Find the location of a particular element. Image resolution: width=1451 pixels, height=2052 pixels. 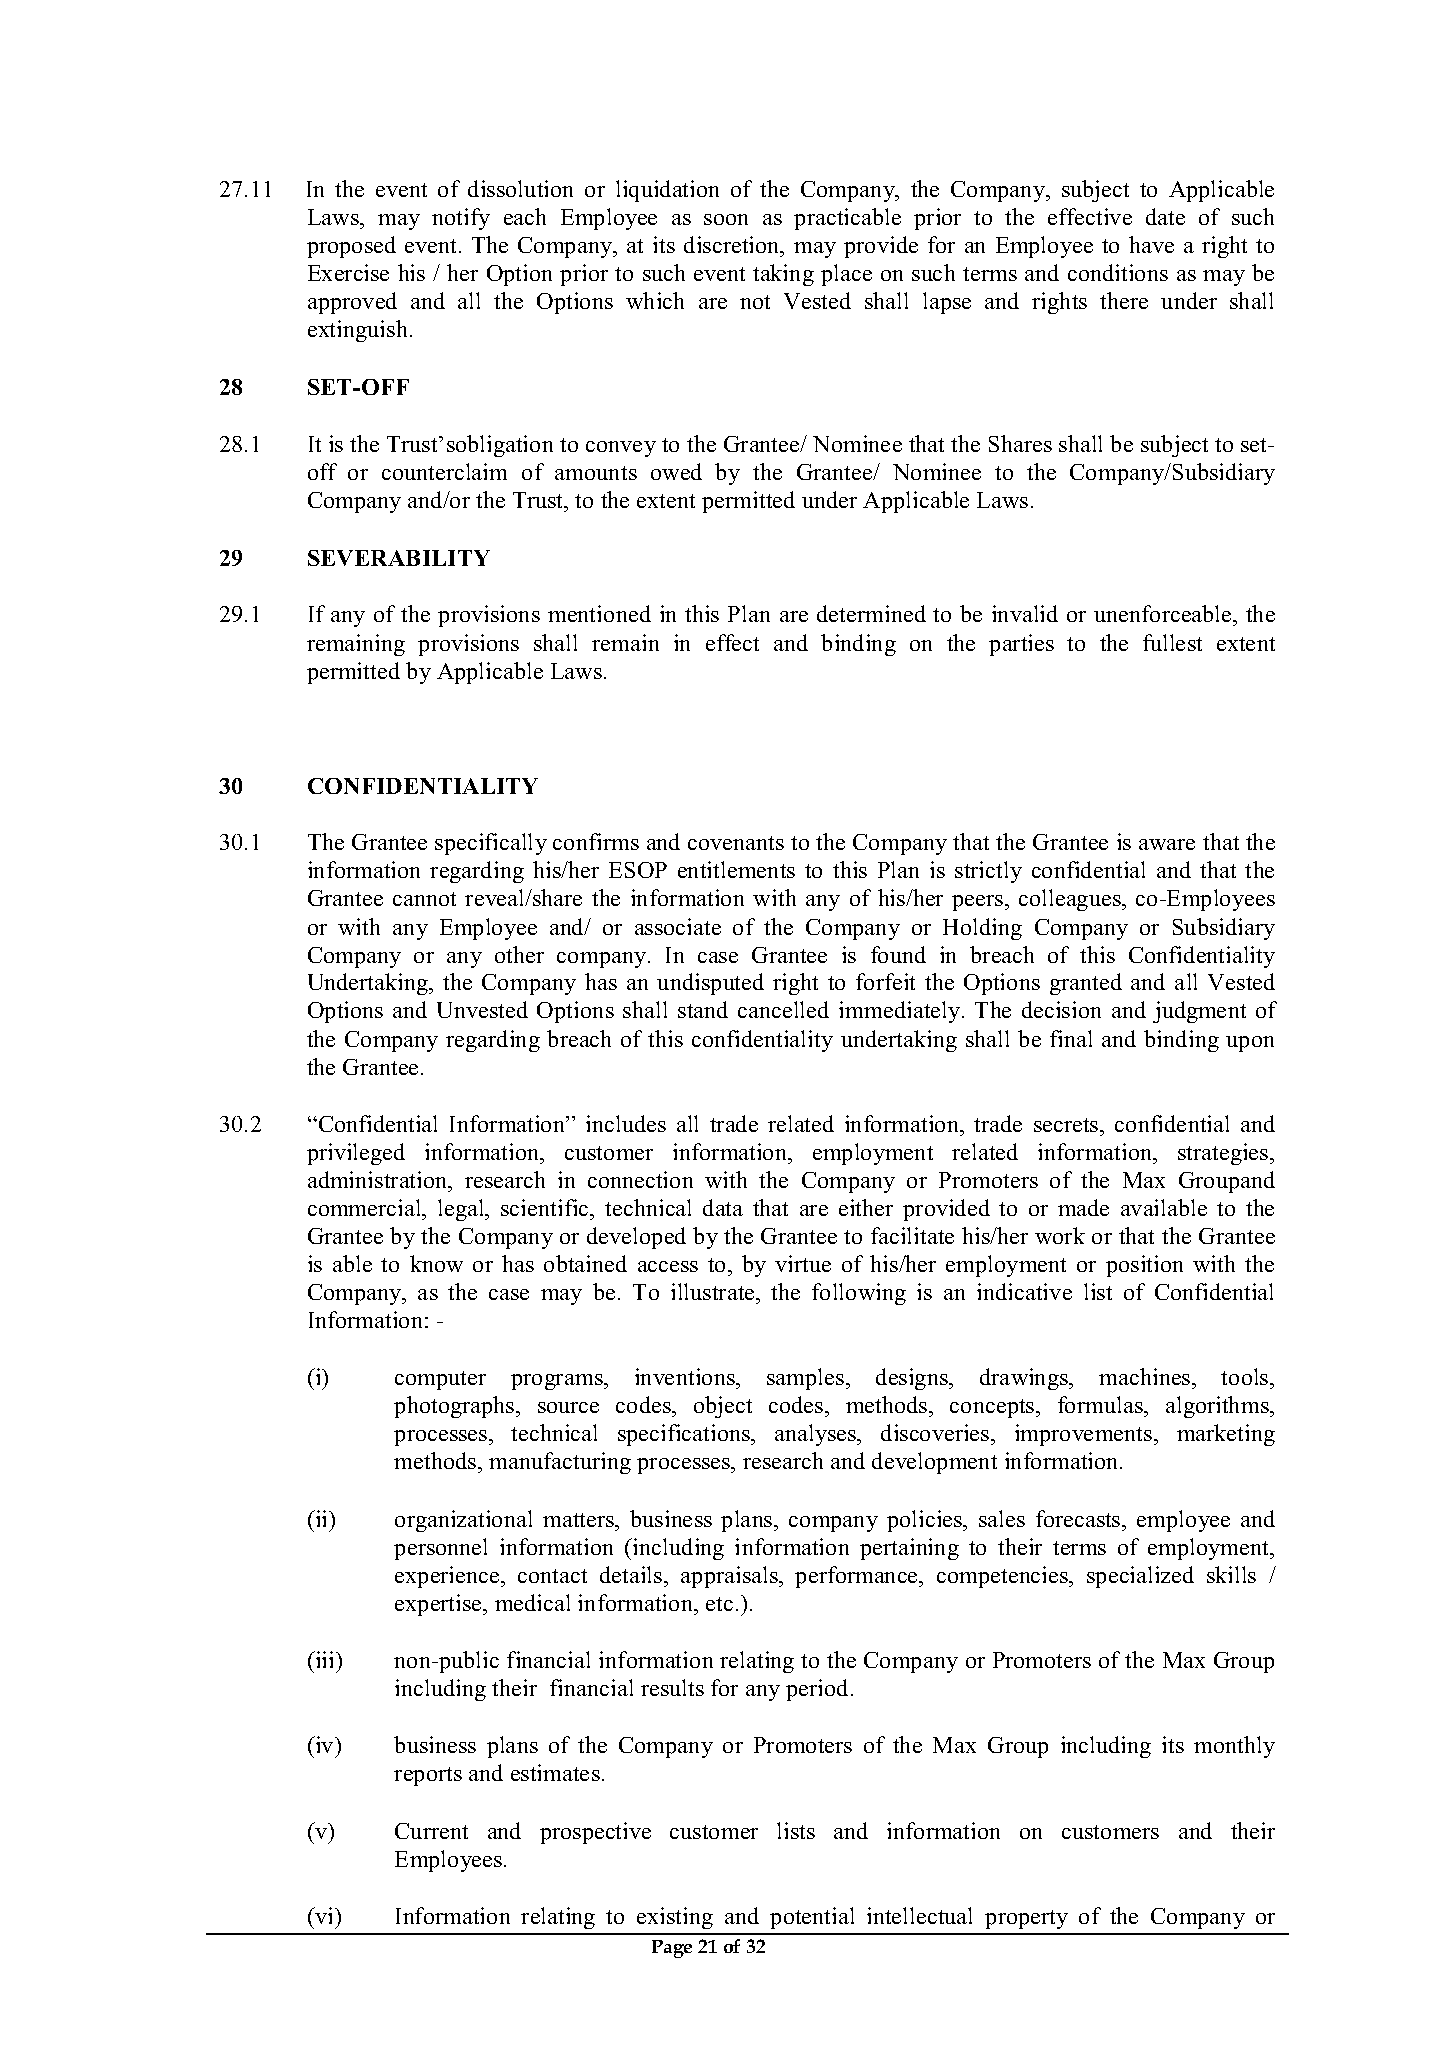

specifically is located at coordinates (491, 844).
